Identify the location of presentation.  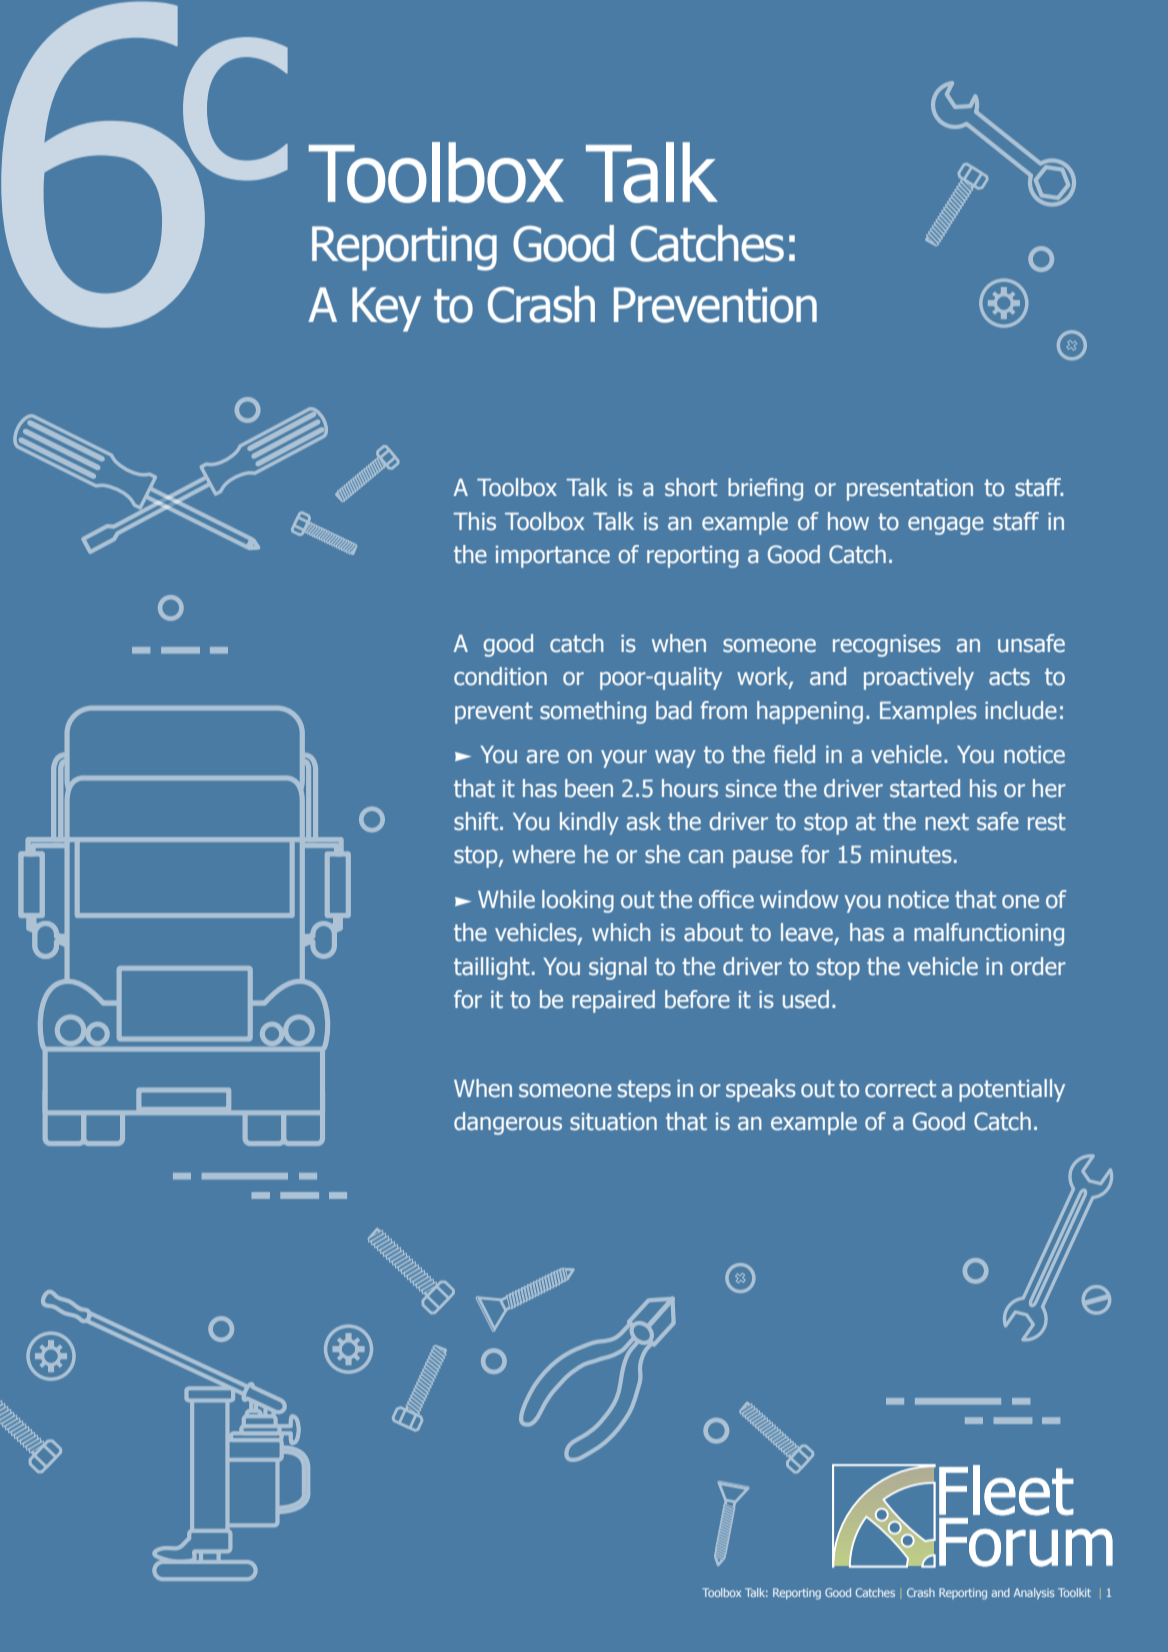
(910, 490).
